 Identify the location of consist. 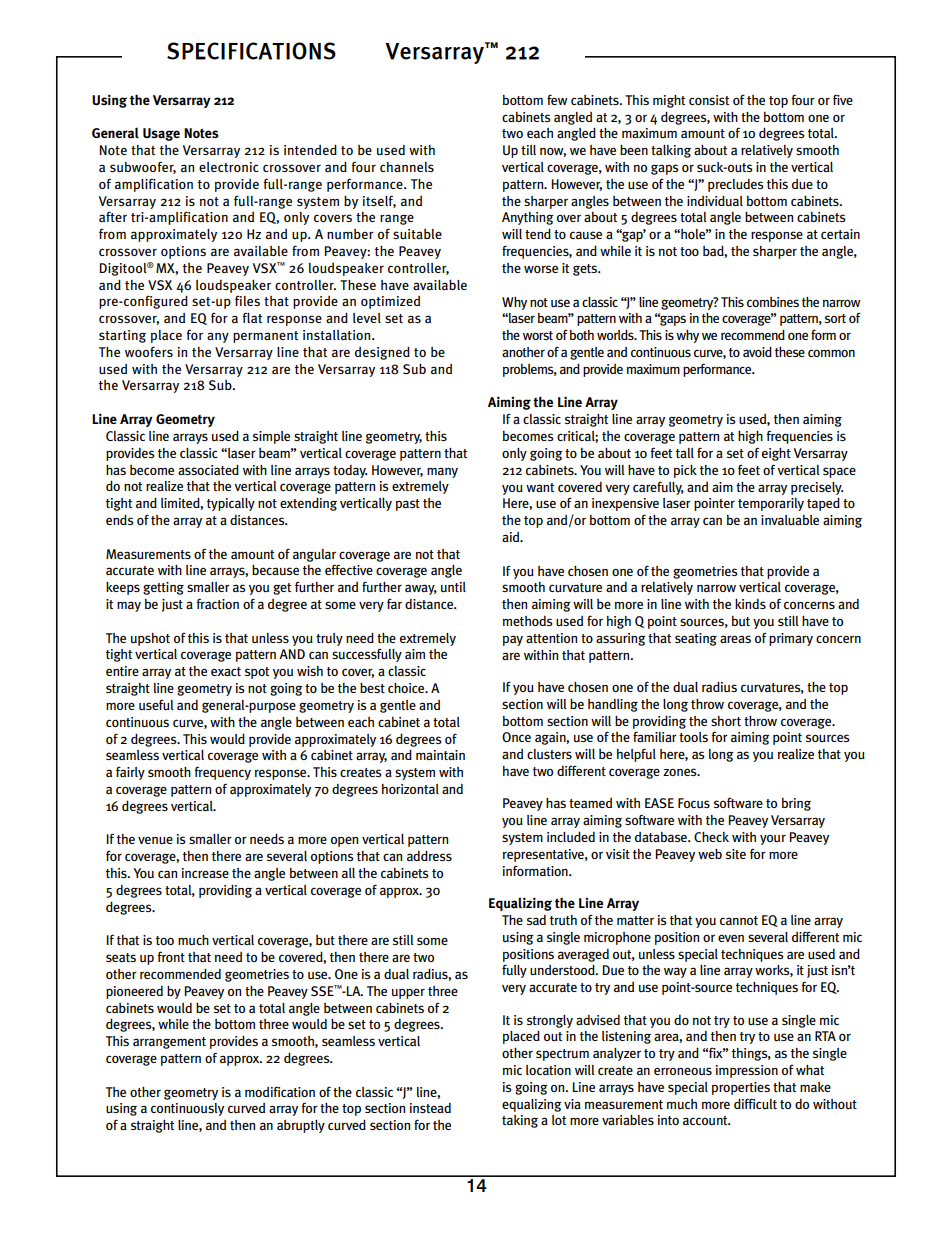
(709, 100).
